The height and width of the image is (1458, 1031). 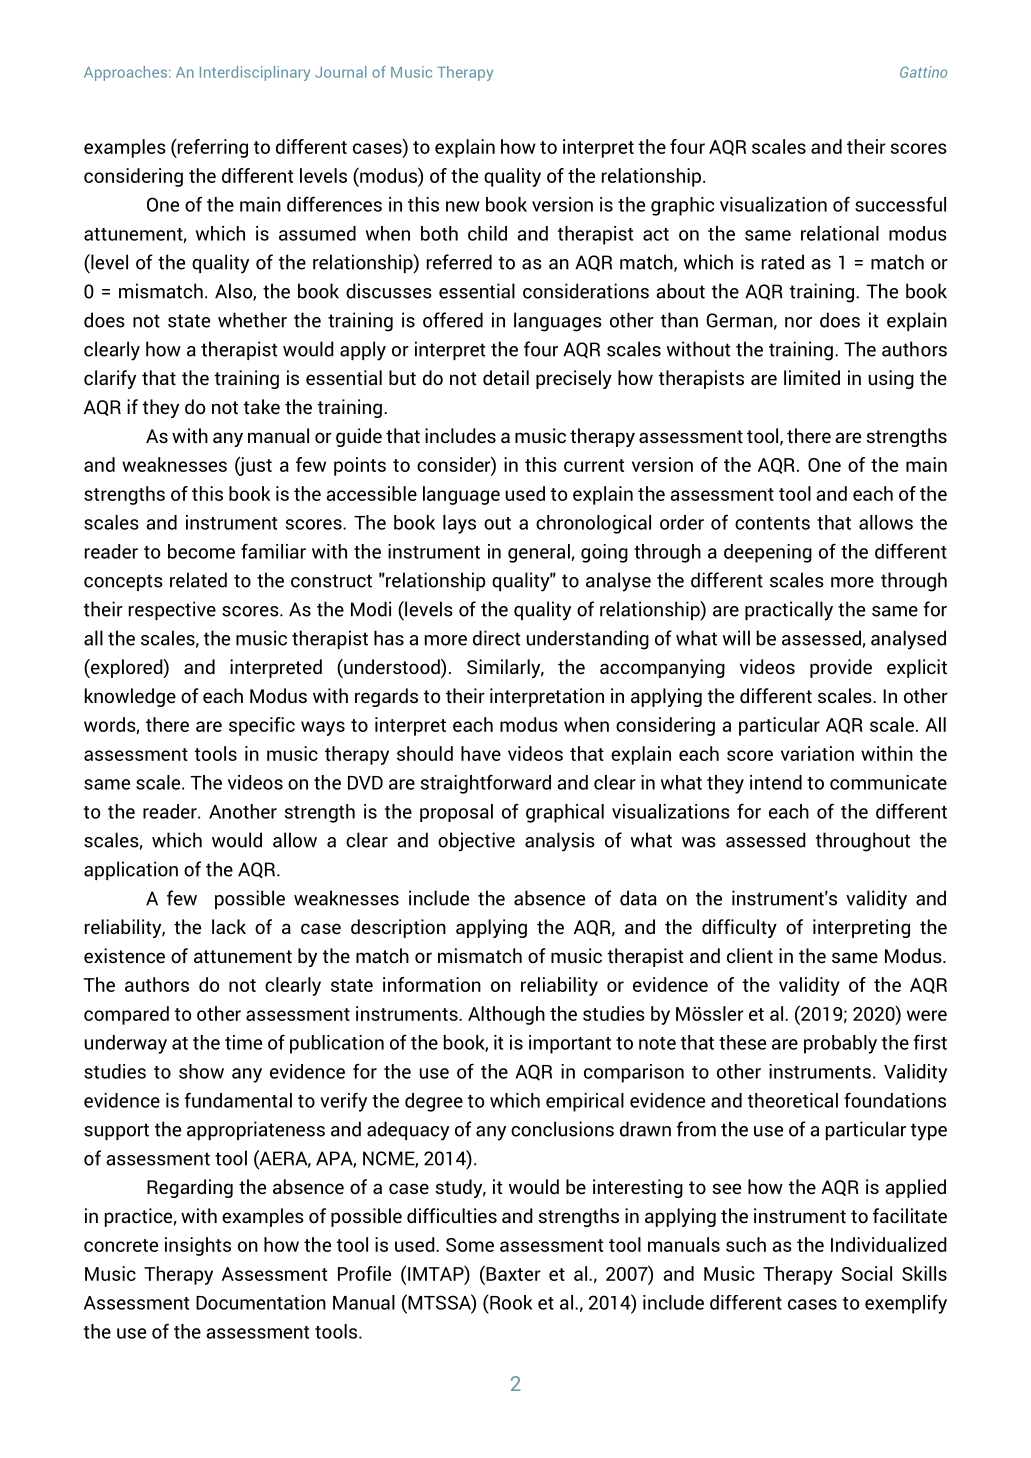 What do you see at coordinates (229, 926) in the image?
I see `lack` at bounding box center [229, 926].
